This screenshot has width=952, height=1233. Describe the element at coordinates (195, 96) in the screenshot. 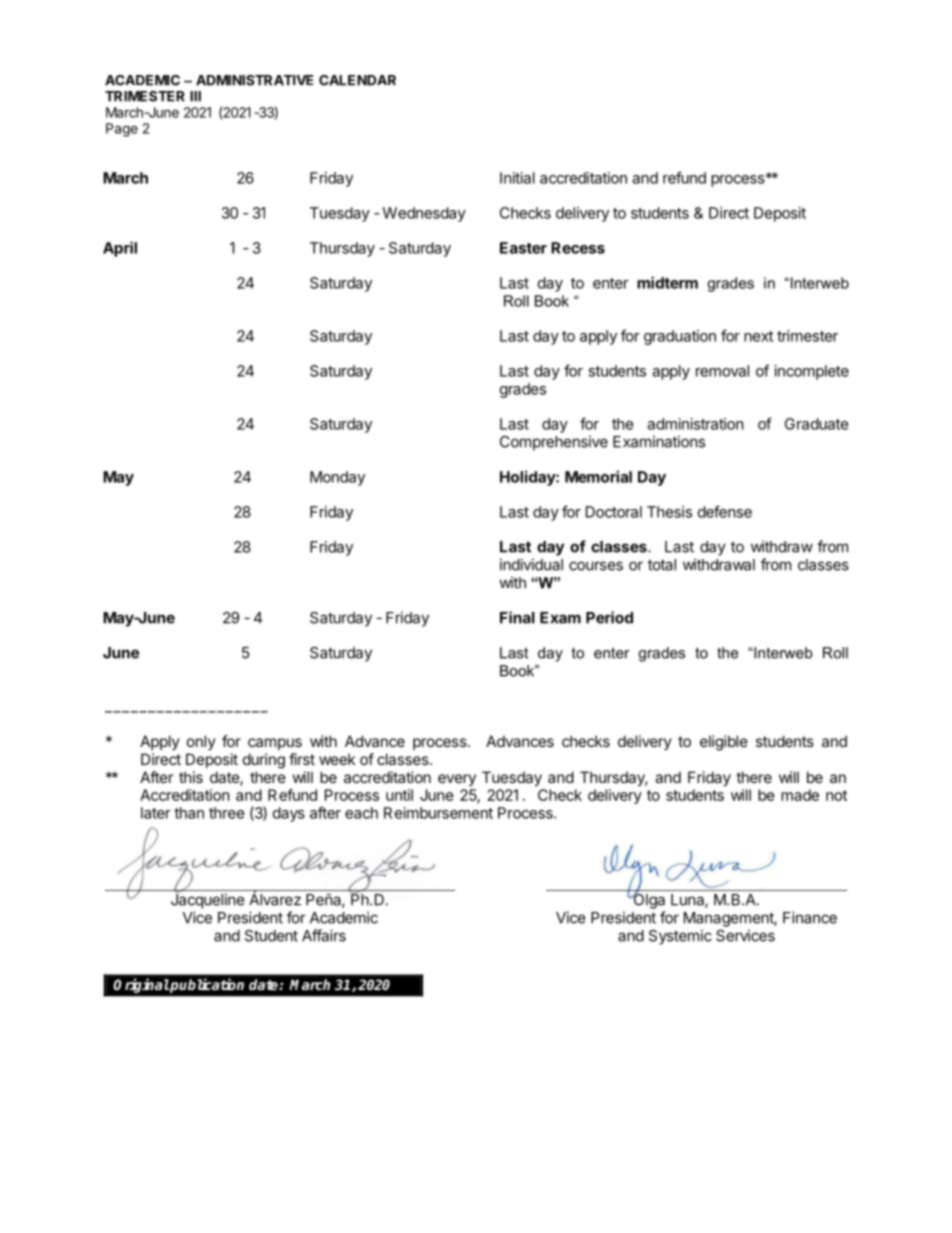

I see `III` at that location.
